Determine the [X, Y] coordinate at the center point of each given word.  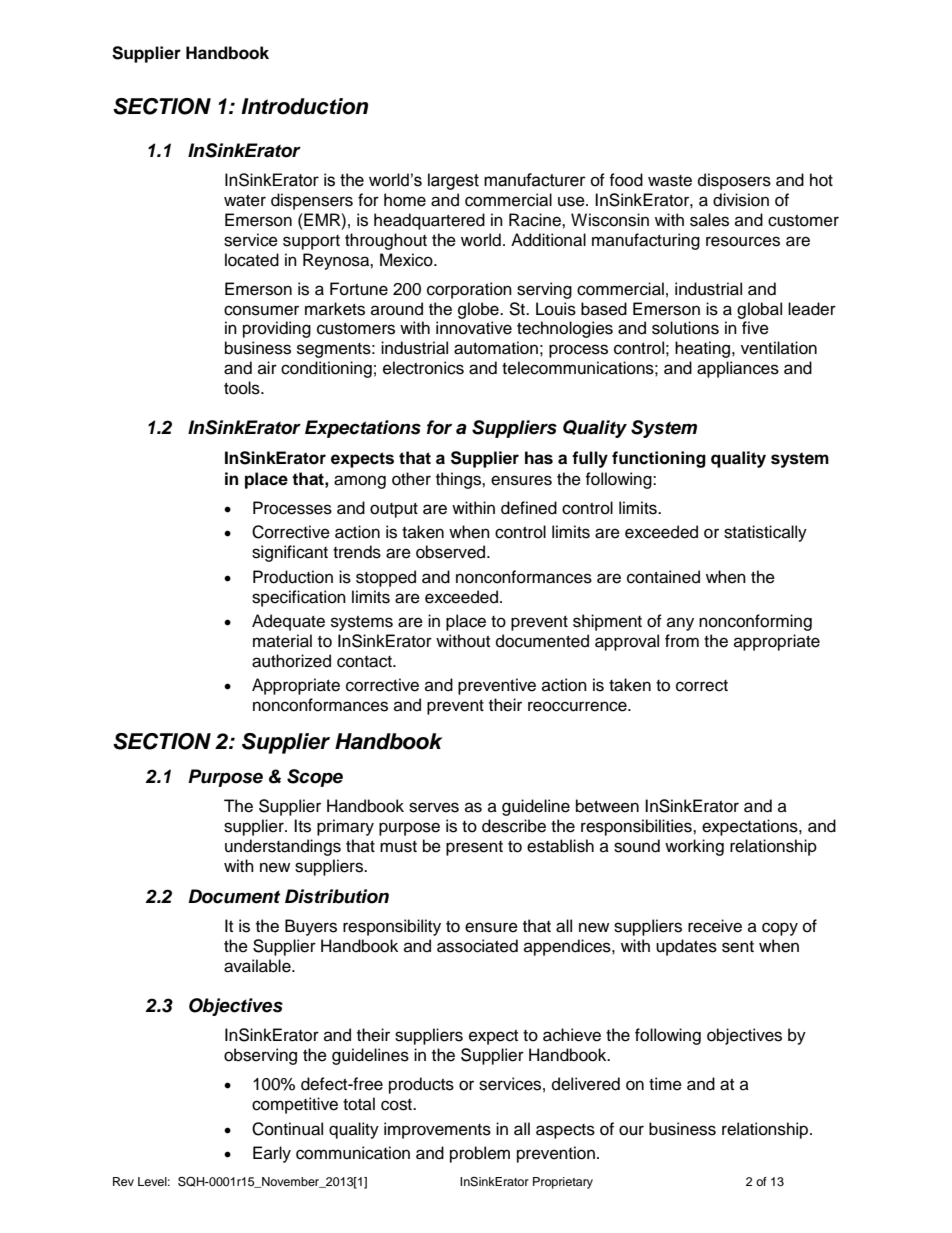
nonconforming [755, 622]
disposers [734, 181]
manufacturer [535, 180]
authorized [291, 661]
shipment [607, 622]
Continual [287, 1129]
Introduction [304, 106]
